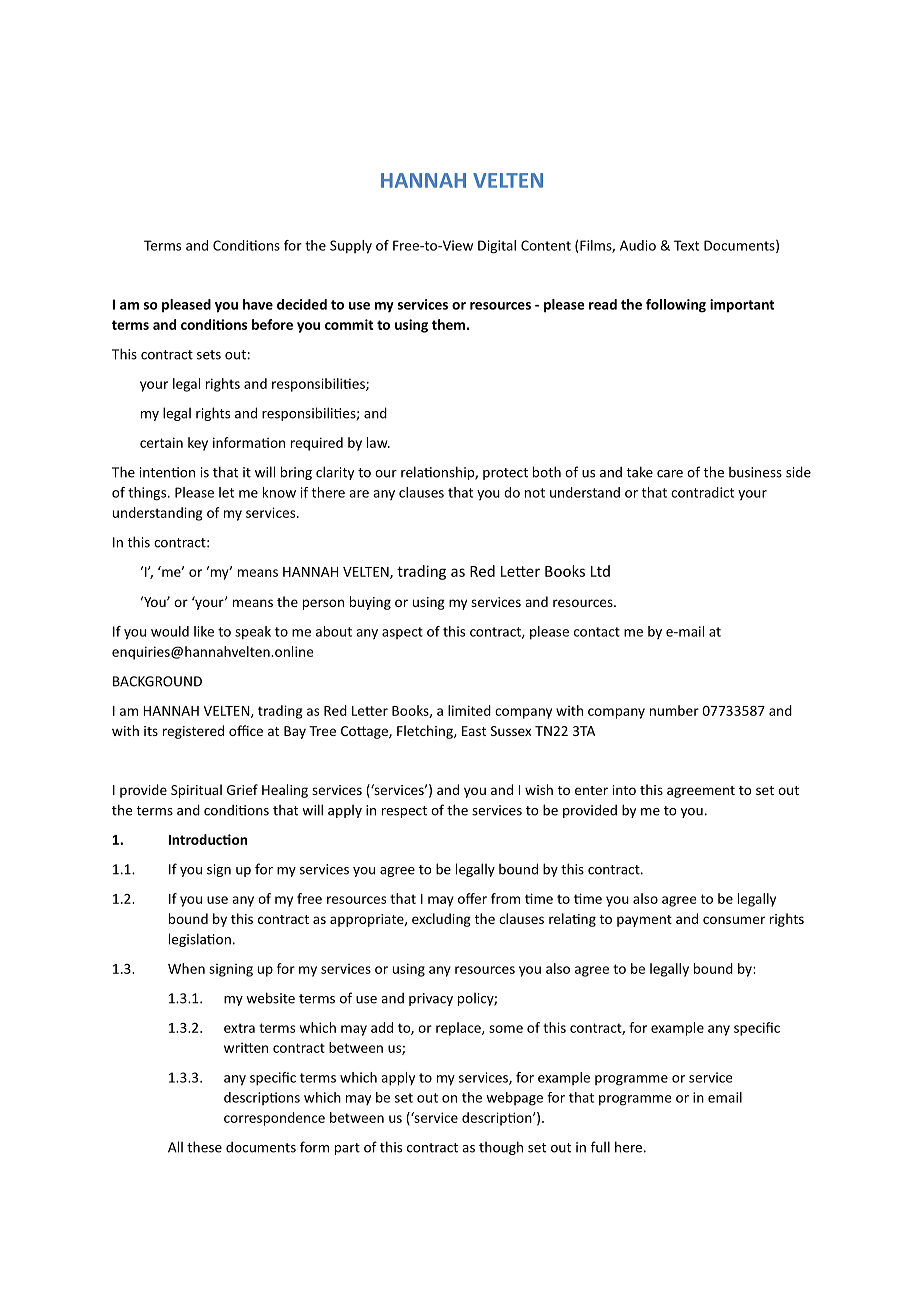  I want to click on Grief, so click(242, 789).
